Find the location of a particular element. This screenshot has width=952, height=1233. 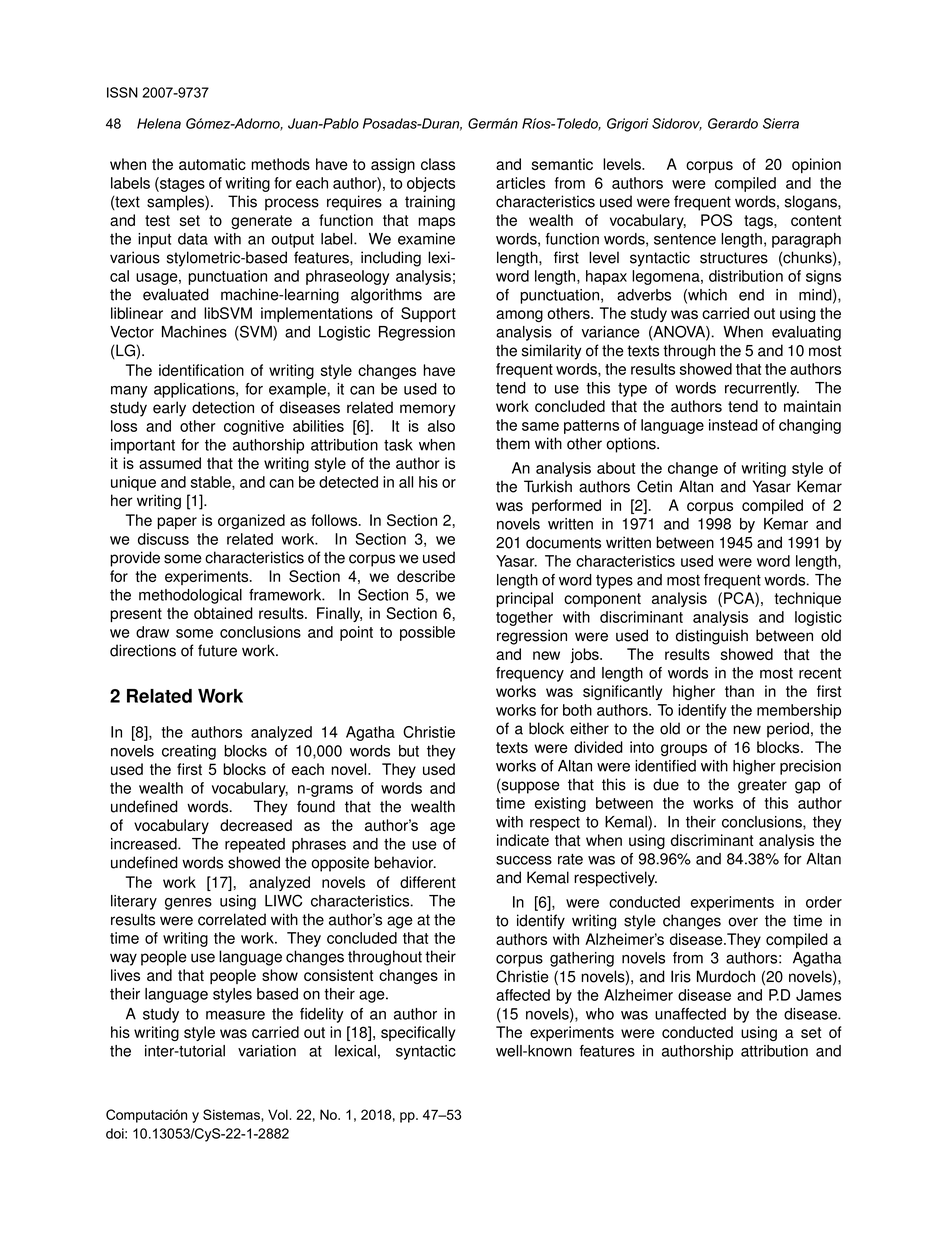

James is located at coordinates (818, 995).
